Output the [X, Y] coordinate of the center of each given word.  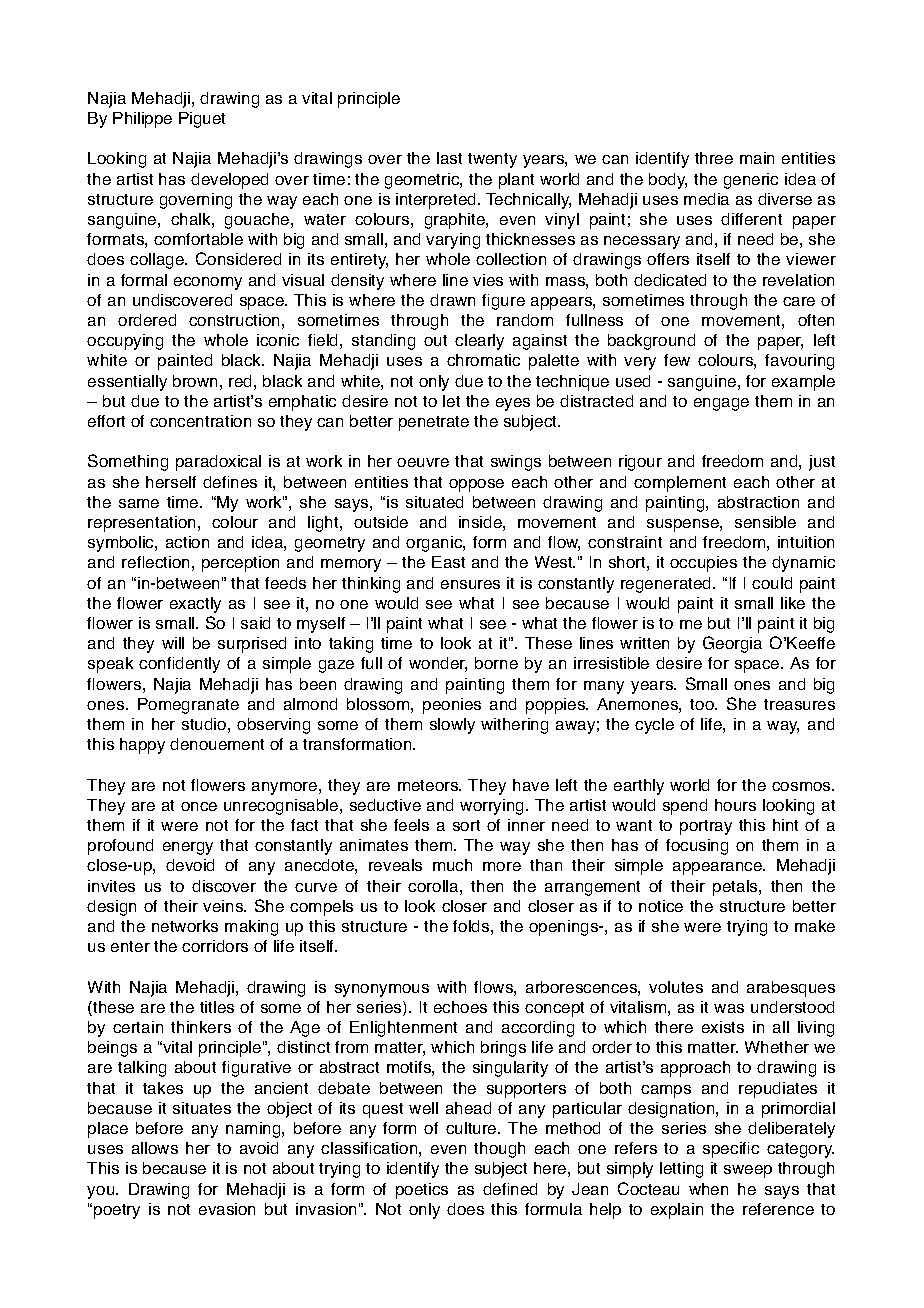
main [757, 158]
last [449, 158]
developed [229, 181]
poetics [422, 1191]
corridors [215, 946]
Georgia [732, 644]
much [452, 865]
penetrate [434, 423]
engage [721, 404]
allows [155, 1148]
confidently [179, 665]
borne [496, 663]
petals [736, 888]
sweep [748, 1171]
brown [195, 381]
